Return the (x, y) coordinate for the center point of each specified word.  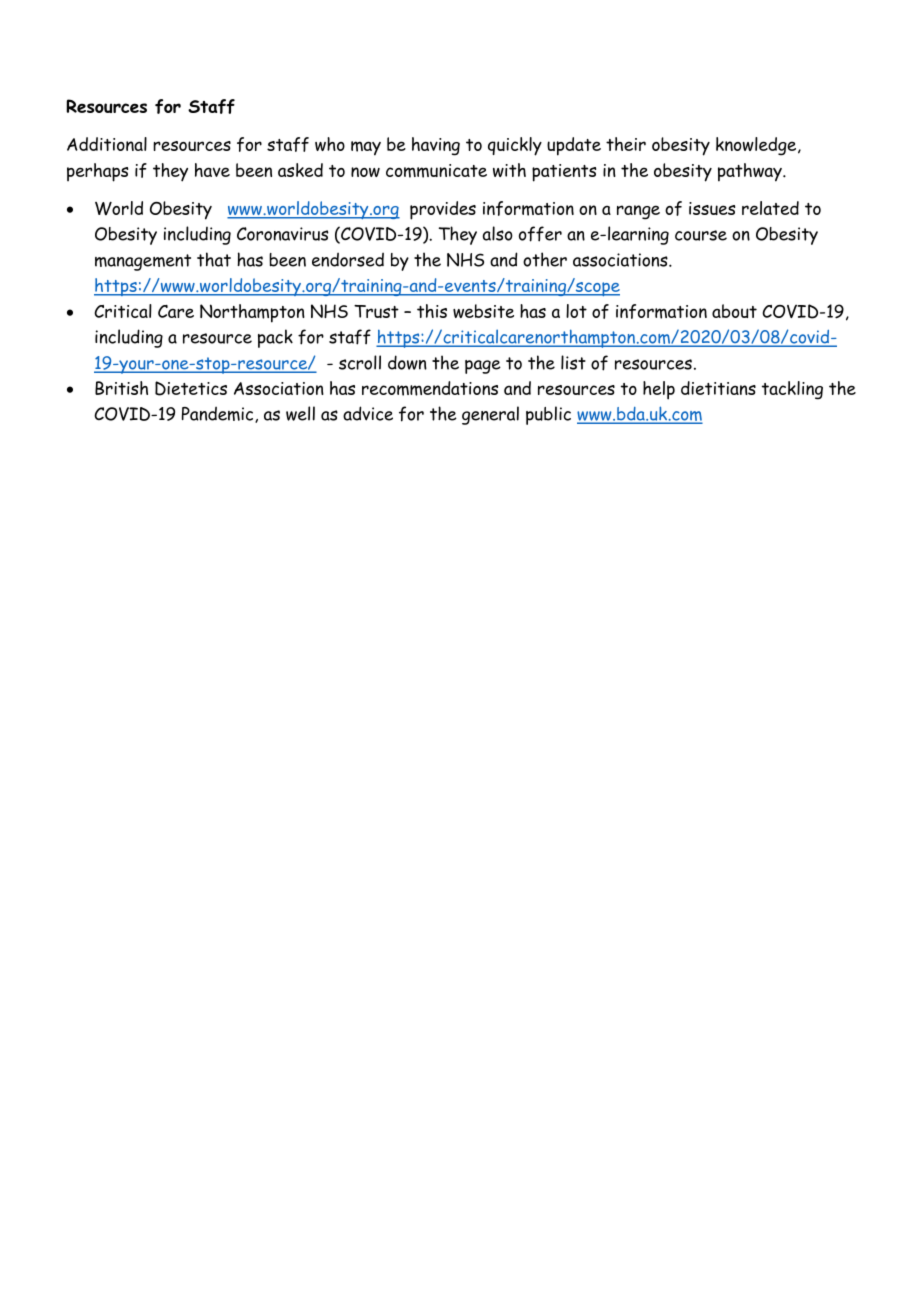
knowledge (757, 146)
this (432, 311)
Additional (107, 144)
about (734, 311)
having (436, 146)
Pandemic (219, 414)
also (498, 233)
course (701, 235)
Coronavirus (283, 234)
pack (275, 338)
